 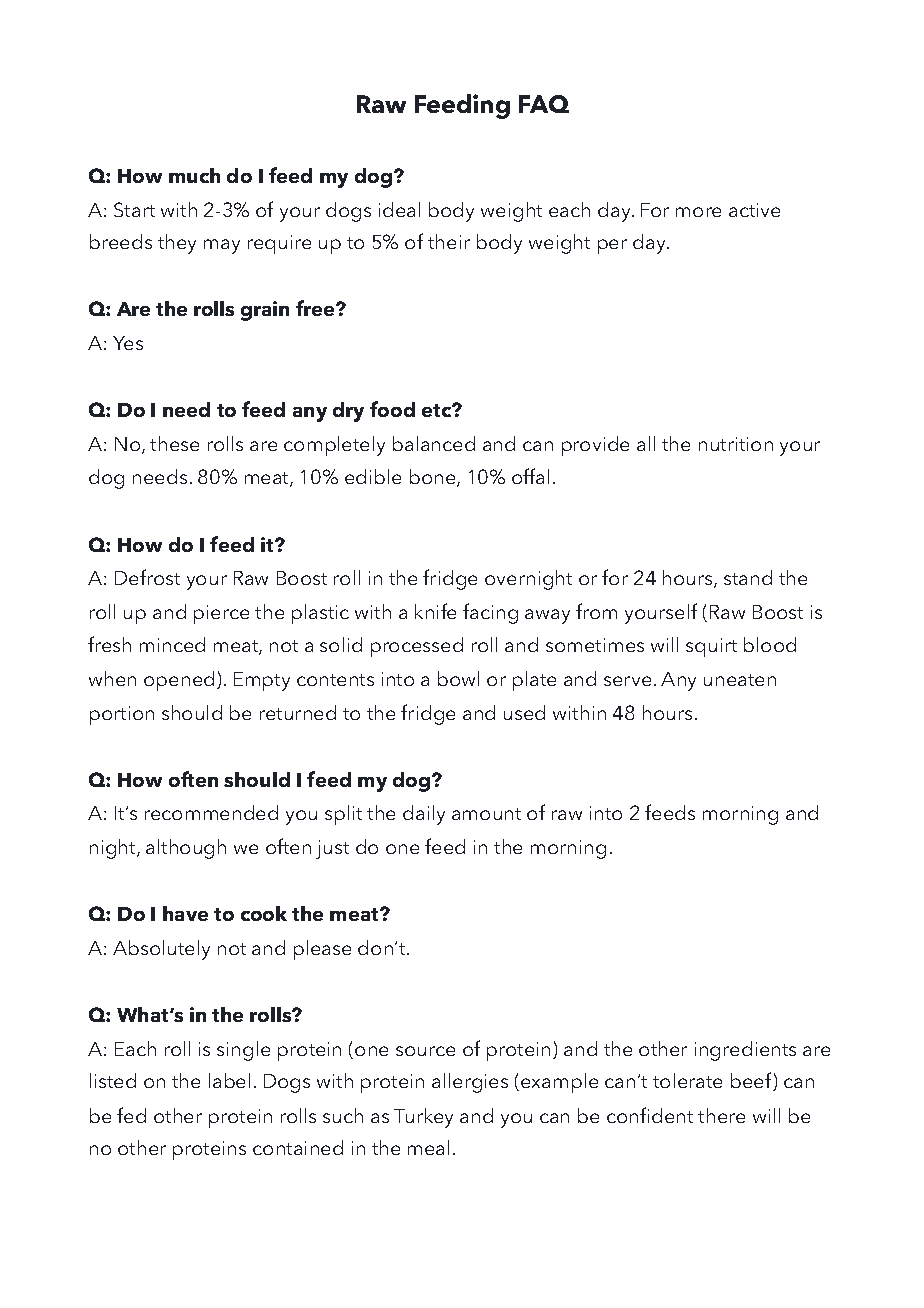 I want to click on Yes, so click(x=128, y=343).
